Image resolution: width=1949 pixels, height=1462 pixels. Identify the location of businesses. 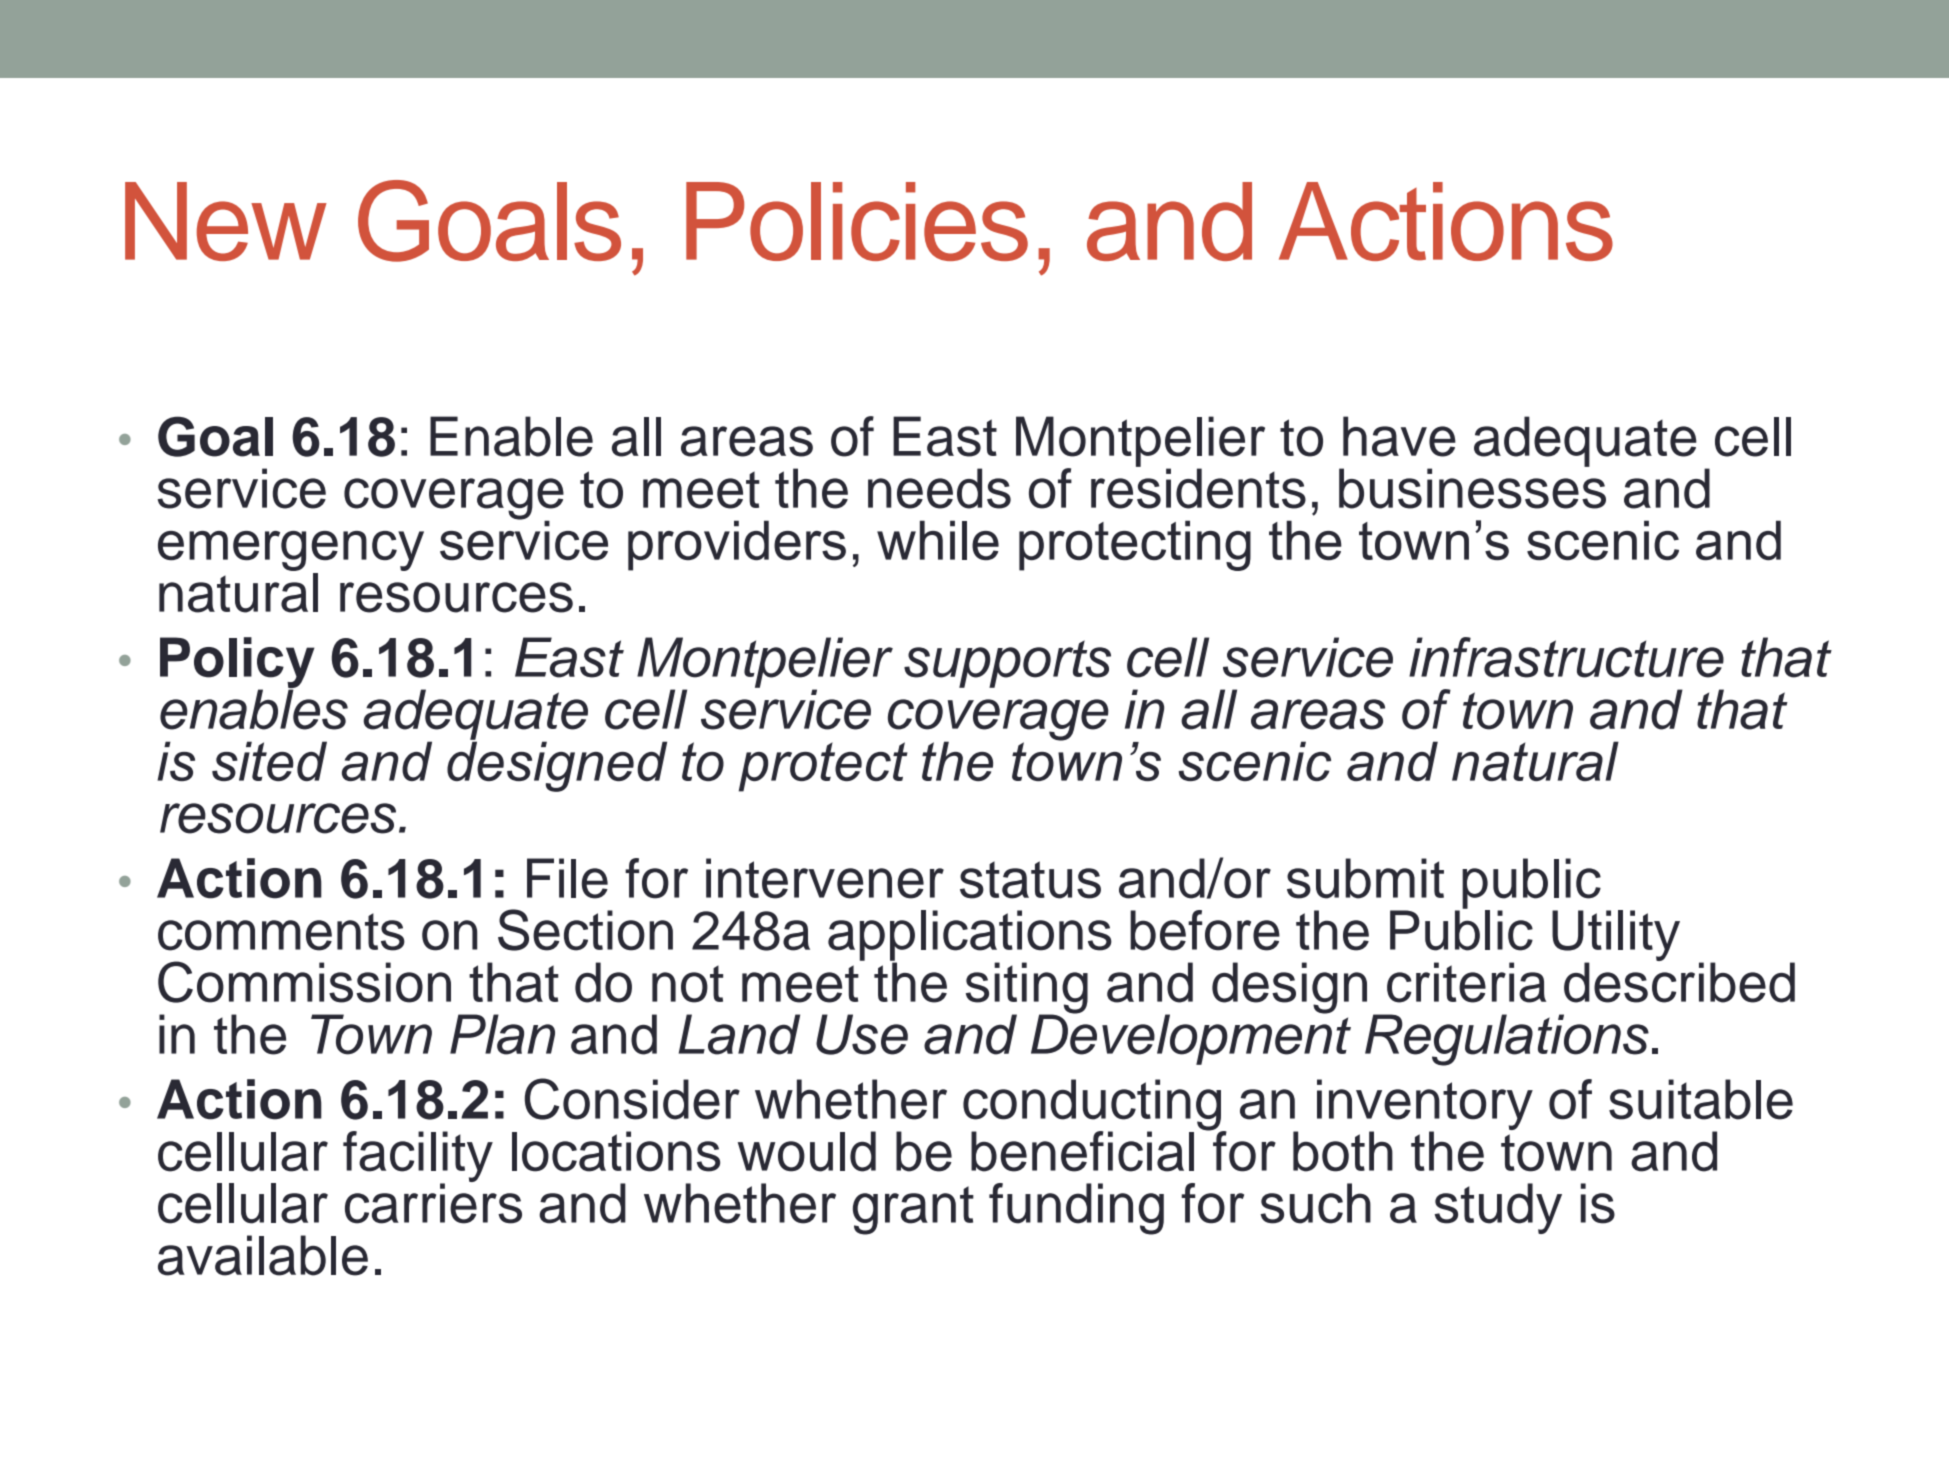
(1472, 487).
